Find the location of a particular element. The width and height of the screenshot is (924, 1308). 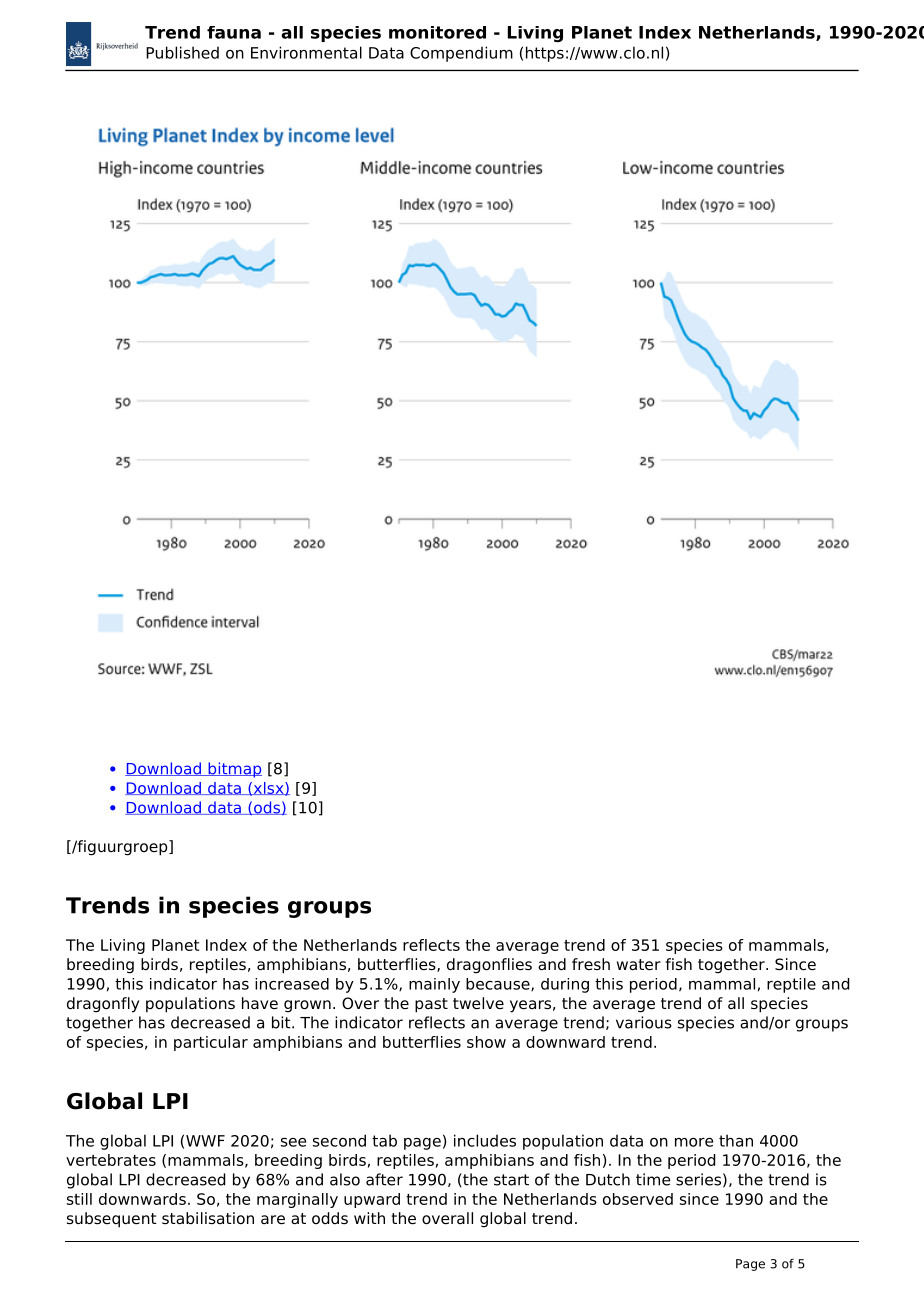

monitored is located at coordinates (437, 32).
